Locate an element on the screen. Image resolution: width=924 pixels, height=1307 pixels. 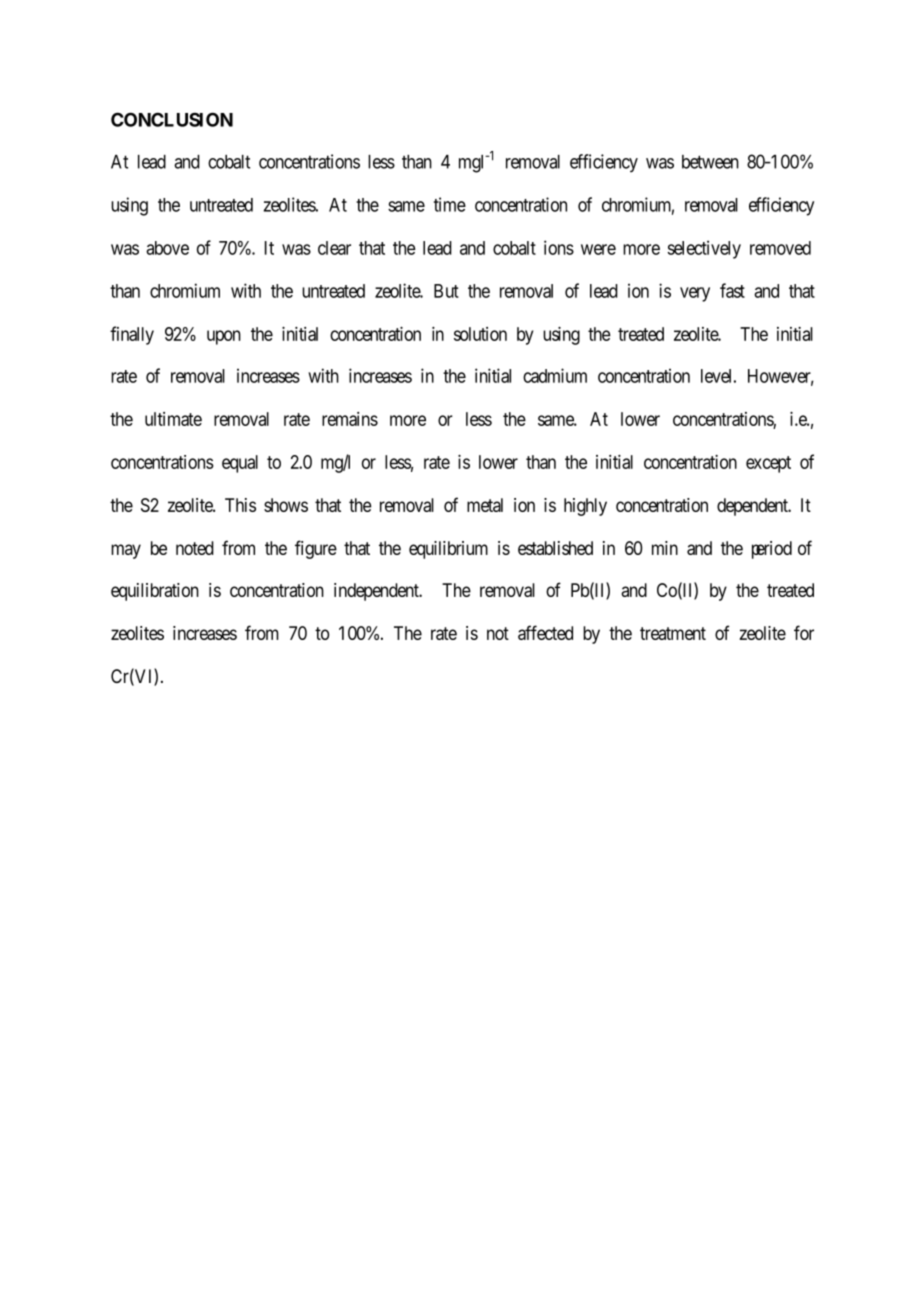
time is located at coordinates (450, 204).
